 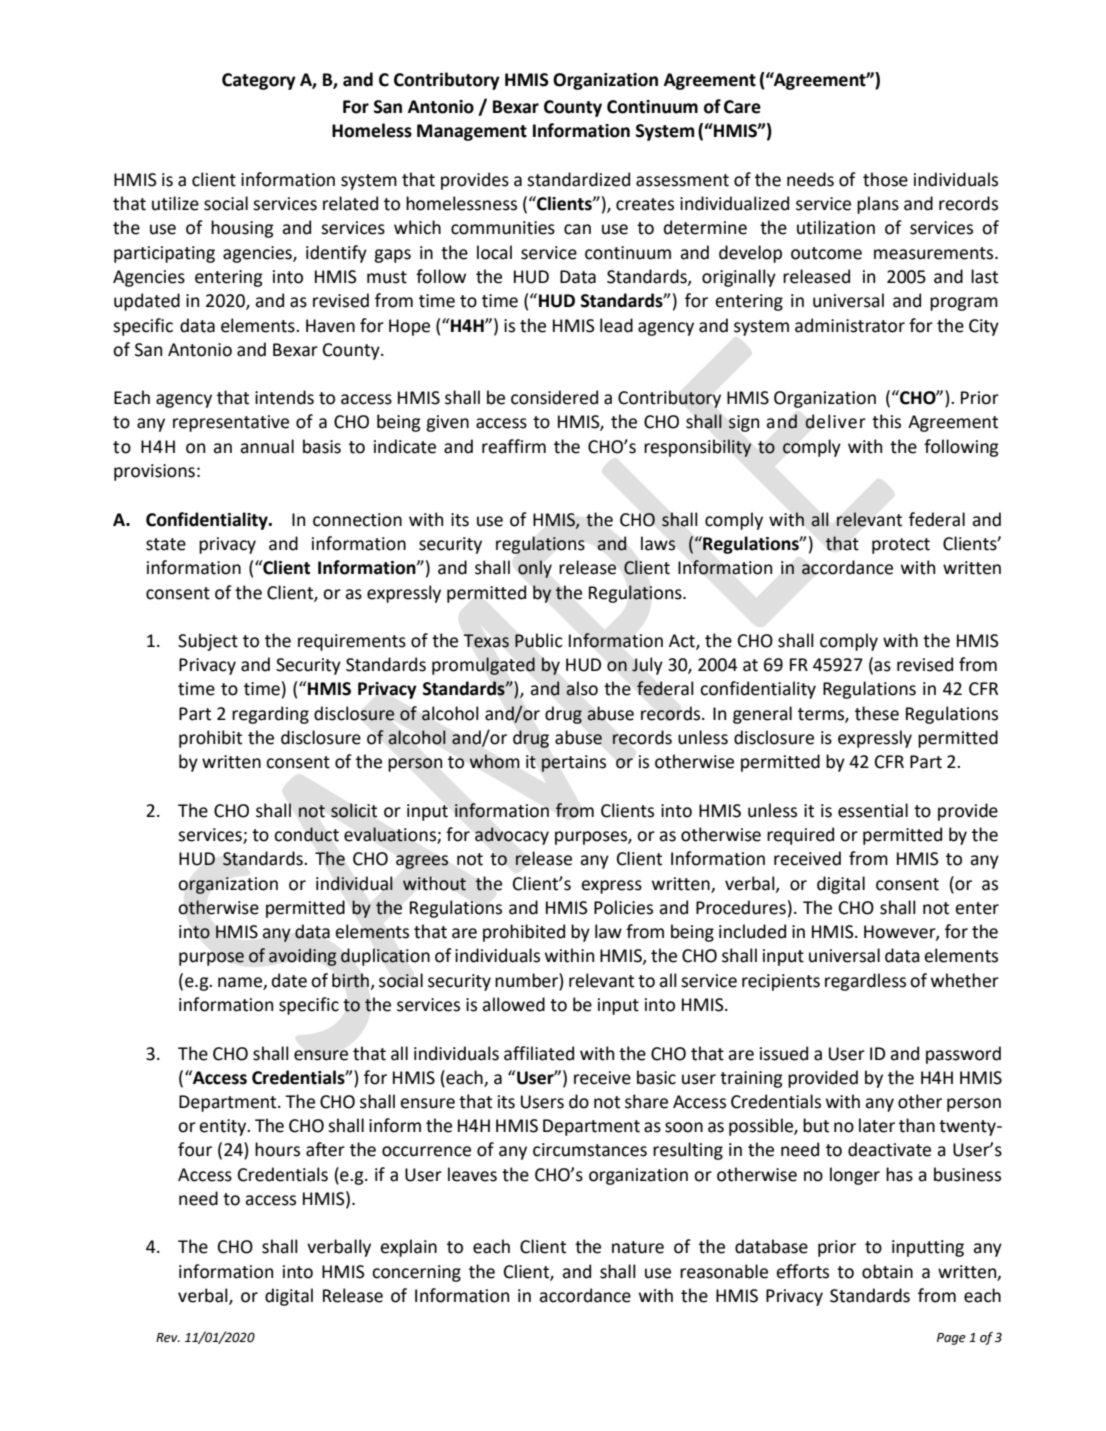 What do you see at coordinates (267, 446) in the screenshot?
I see `annual` at bounding box center [267, 446].
